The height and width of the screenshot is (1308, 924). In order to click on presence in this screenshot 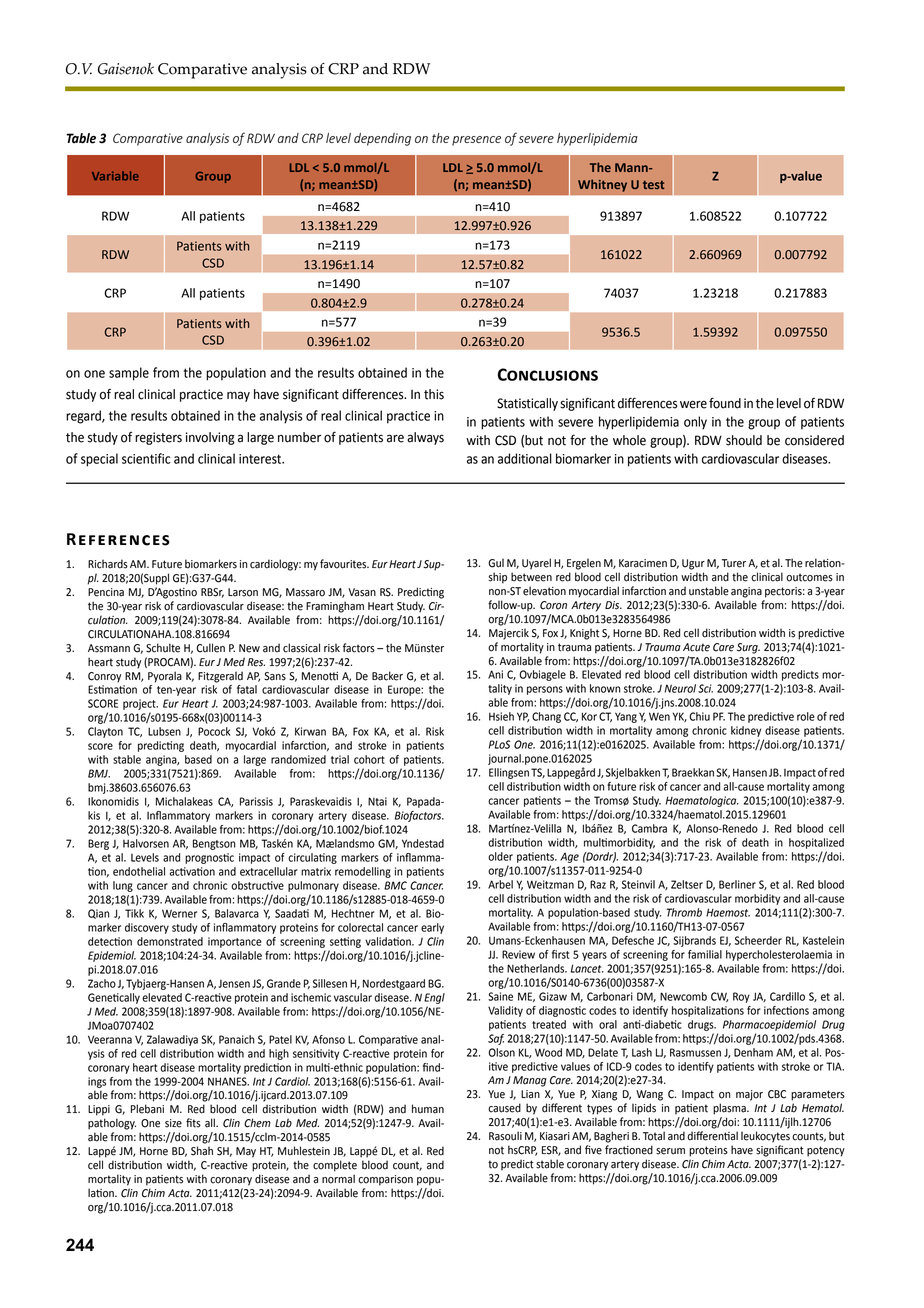, I will do `click(476, 141)`.
